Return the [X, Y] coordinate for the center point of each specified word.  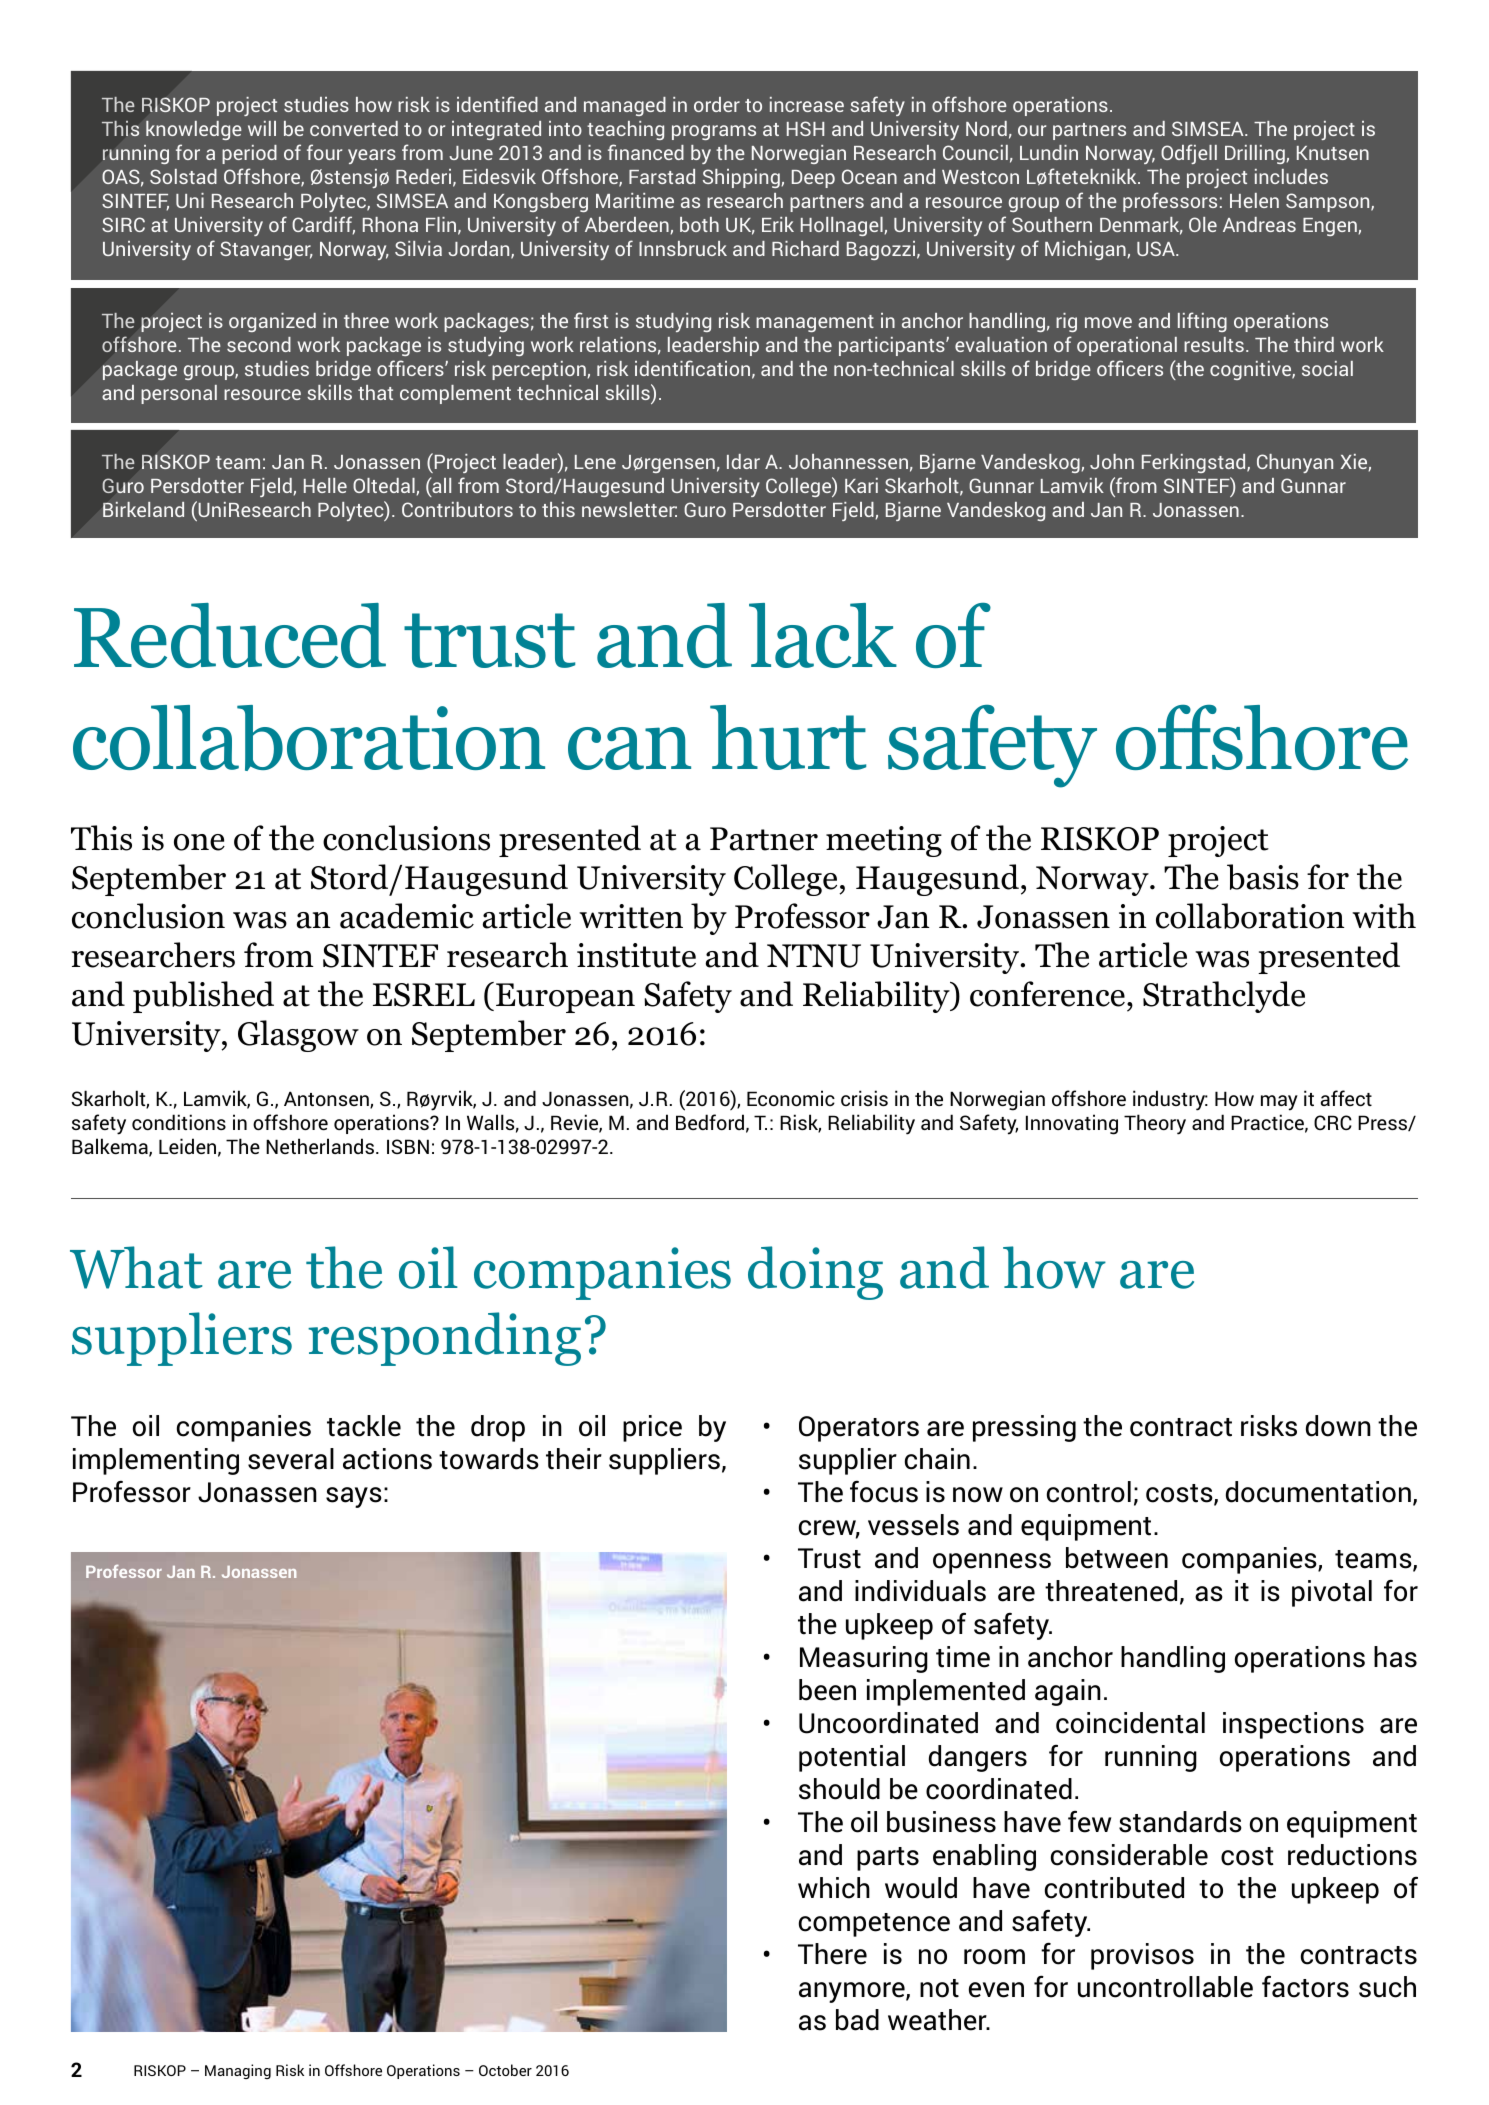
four [324, 152]
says [354, 1497]
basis [1263, 877]
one [199, 842]
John [1112, 461]
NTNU [814, 956]
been [827, 1690]
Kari [861, 485]
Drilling [1256, 154]
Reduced [230, 635]
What [136, 1267]
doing [815, 1273]
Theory [1155, 1124]
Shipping [742, 178]
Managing [238, 2071]
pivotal [1332, 1593]
